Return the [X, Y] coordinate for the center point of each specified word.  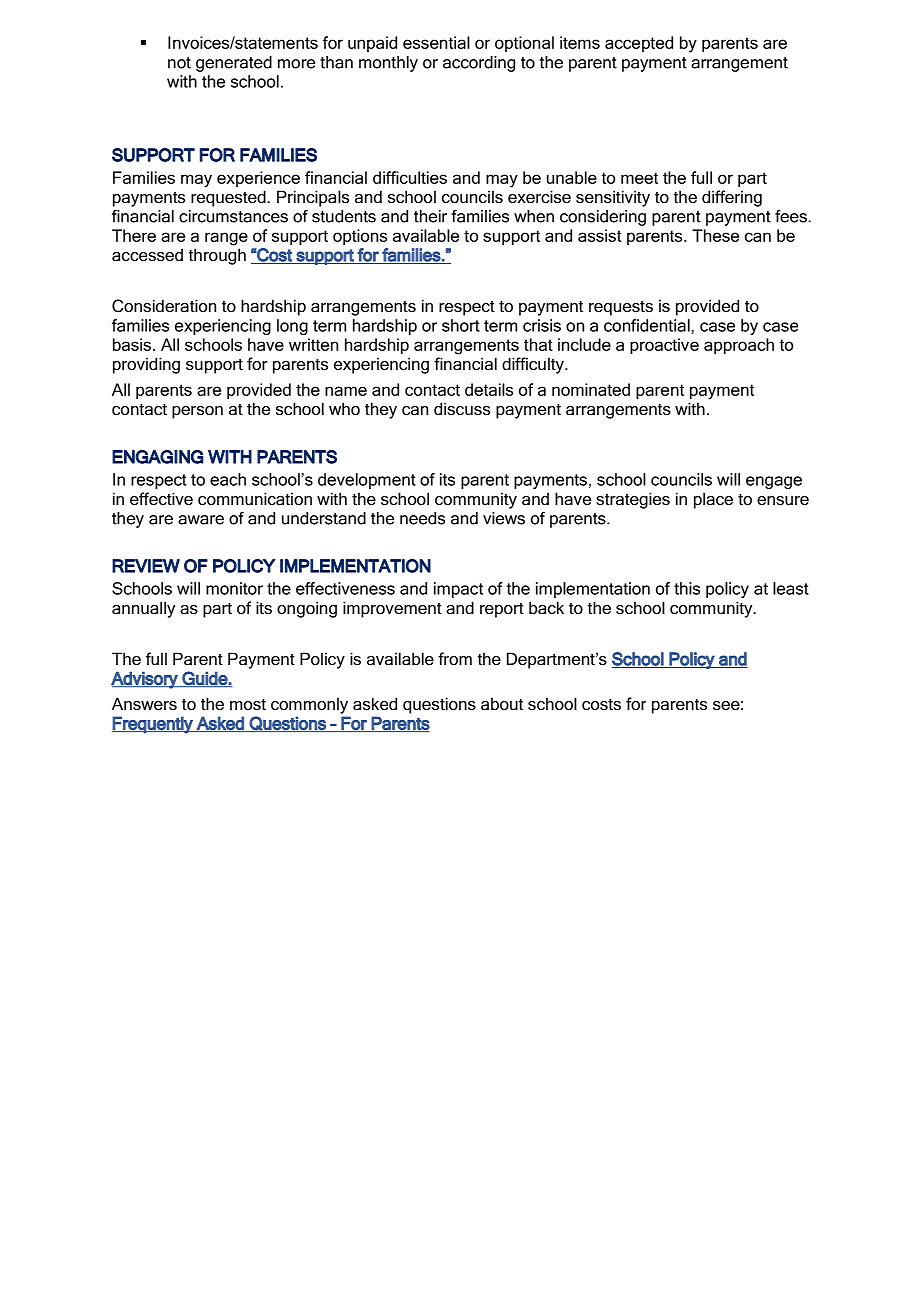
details [489, 389]
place [713, 500]
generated [234, 64]
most [248, 704]
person [197, 412]
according [479, 64]
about [502, 703]
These [715, 235]
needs [422, 518]
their [430, 216]
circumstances [233, 216]
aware [201, 520]
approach [739, 346]
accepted [639, 44]
